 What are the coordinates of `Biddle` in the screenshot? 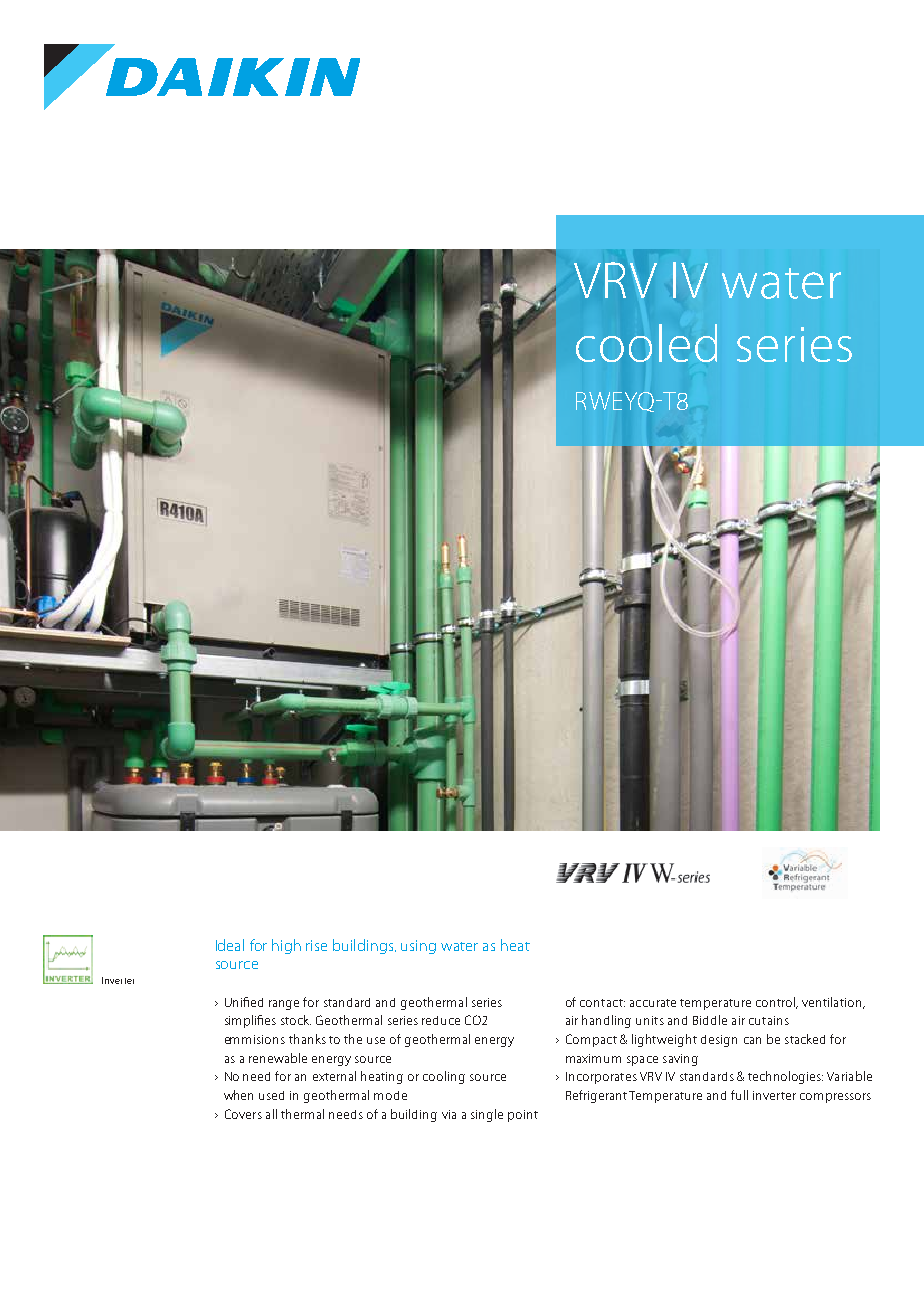 It's located at (710, 1020).
